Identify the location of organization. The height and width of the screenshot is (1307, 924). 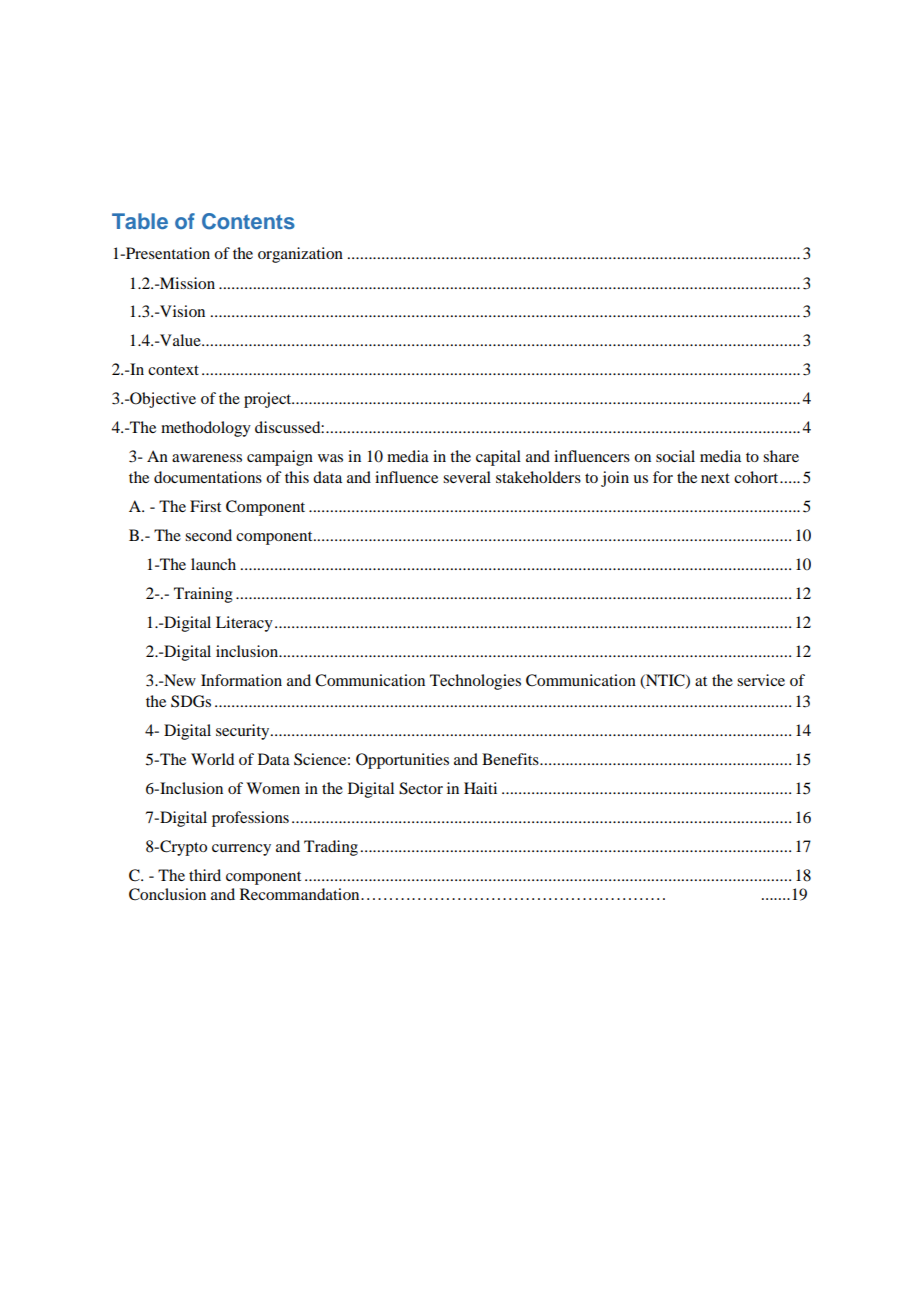
(300, 255).
